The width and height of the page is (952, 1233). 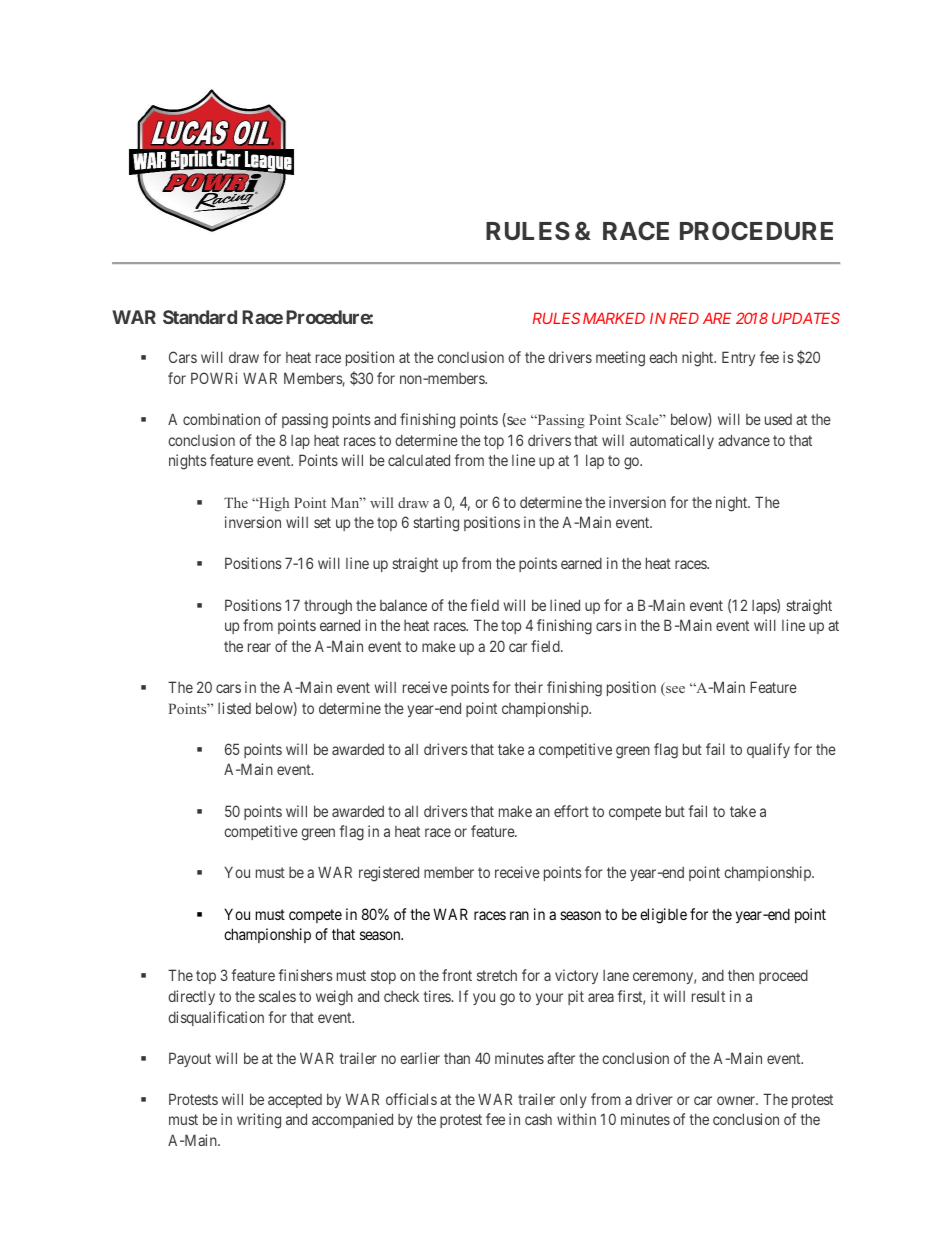 I want to click on listed, so click(x=234, y=708).
